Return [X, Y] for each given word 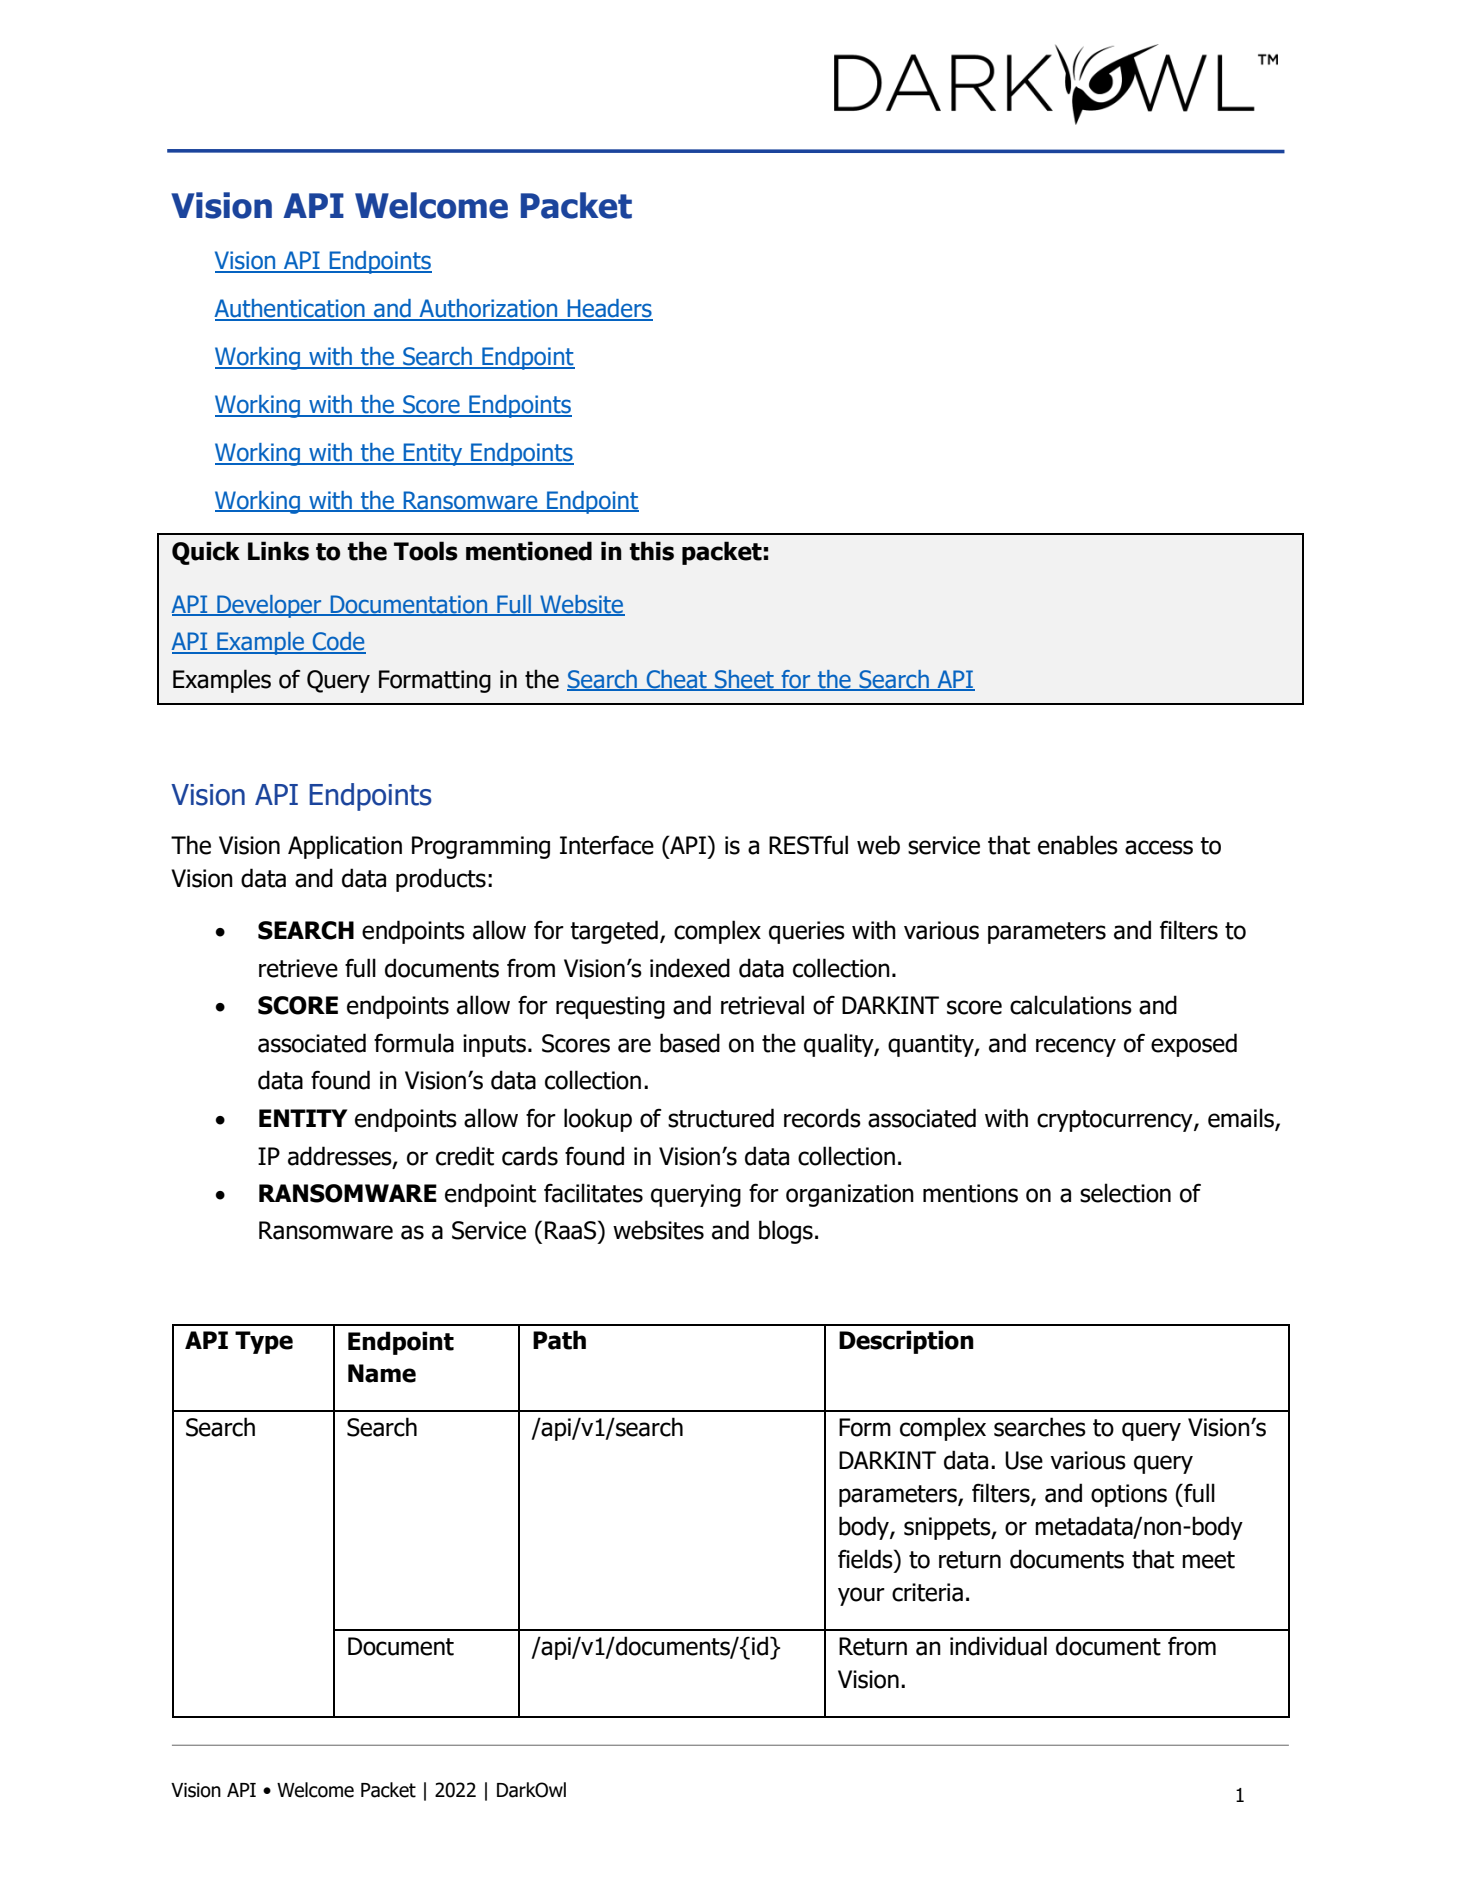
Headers [609, 309]
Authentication [290, 309]
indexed [690, 968]
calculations [1071, 1005]
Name [382, 1373]
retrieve [298, 968]
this [651, 551]
